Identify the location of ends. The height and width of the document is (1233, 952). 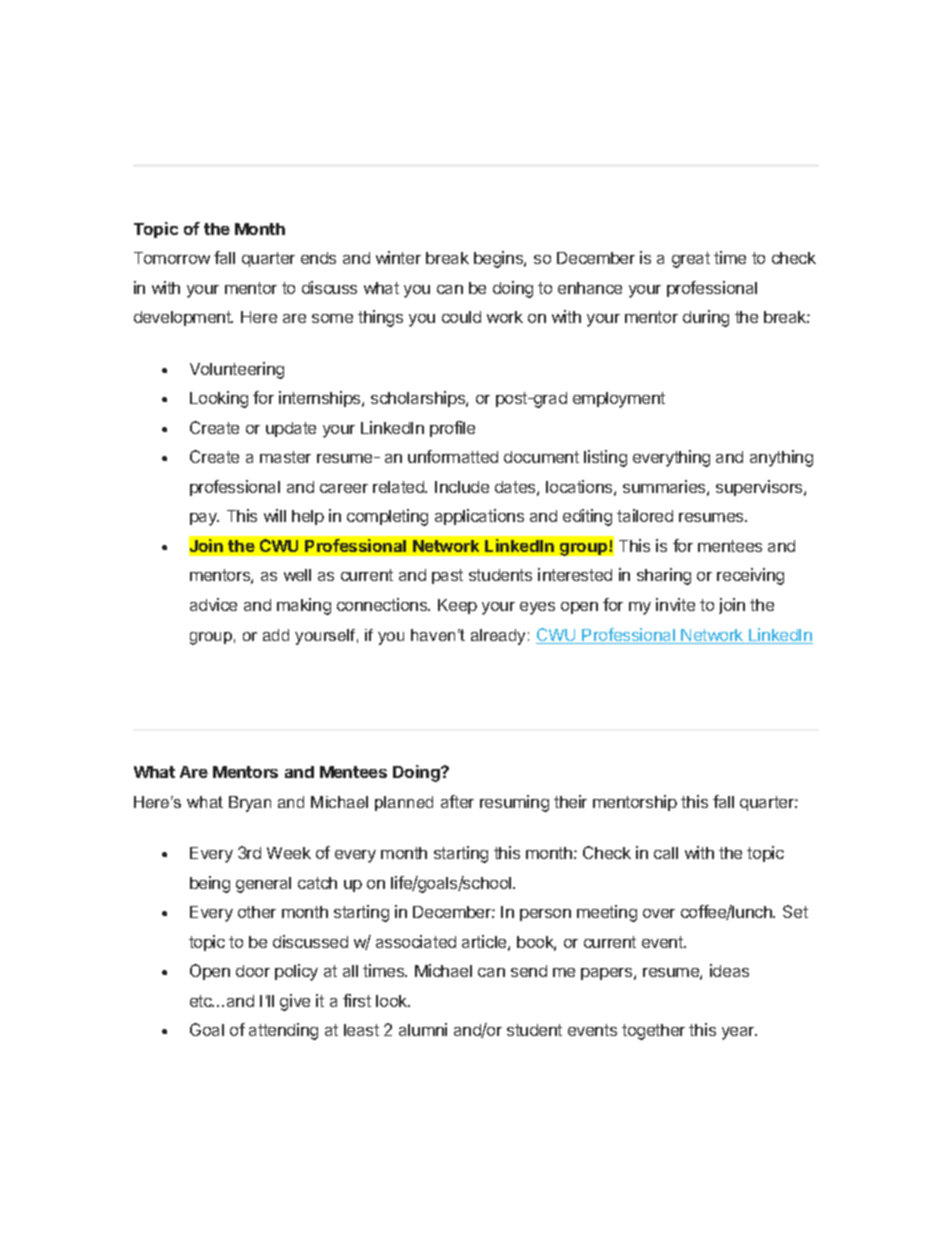
(318, 258).
